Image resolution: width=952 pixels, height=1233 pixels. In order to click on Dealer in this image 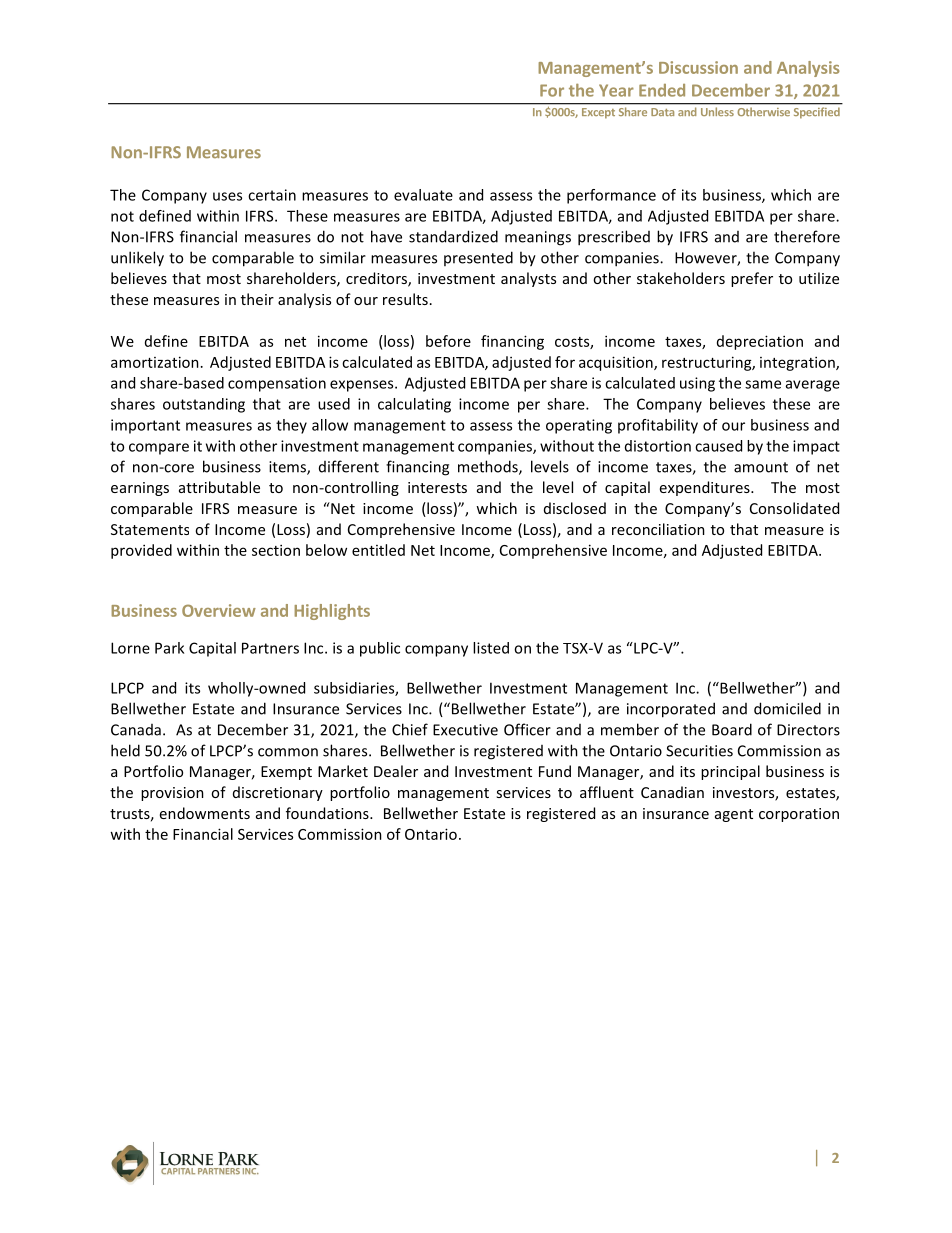, I will do `click(396, 771)`.
